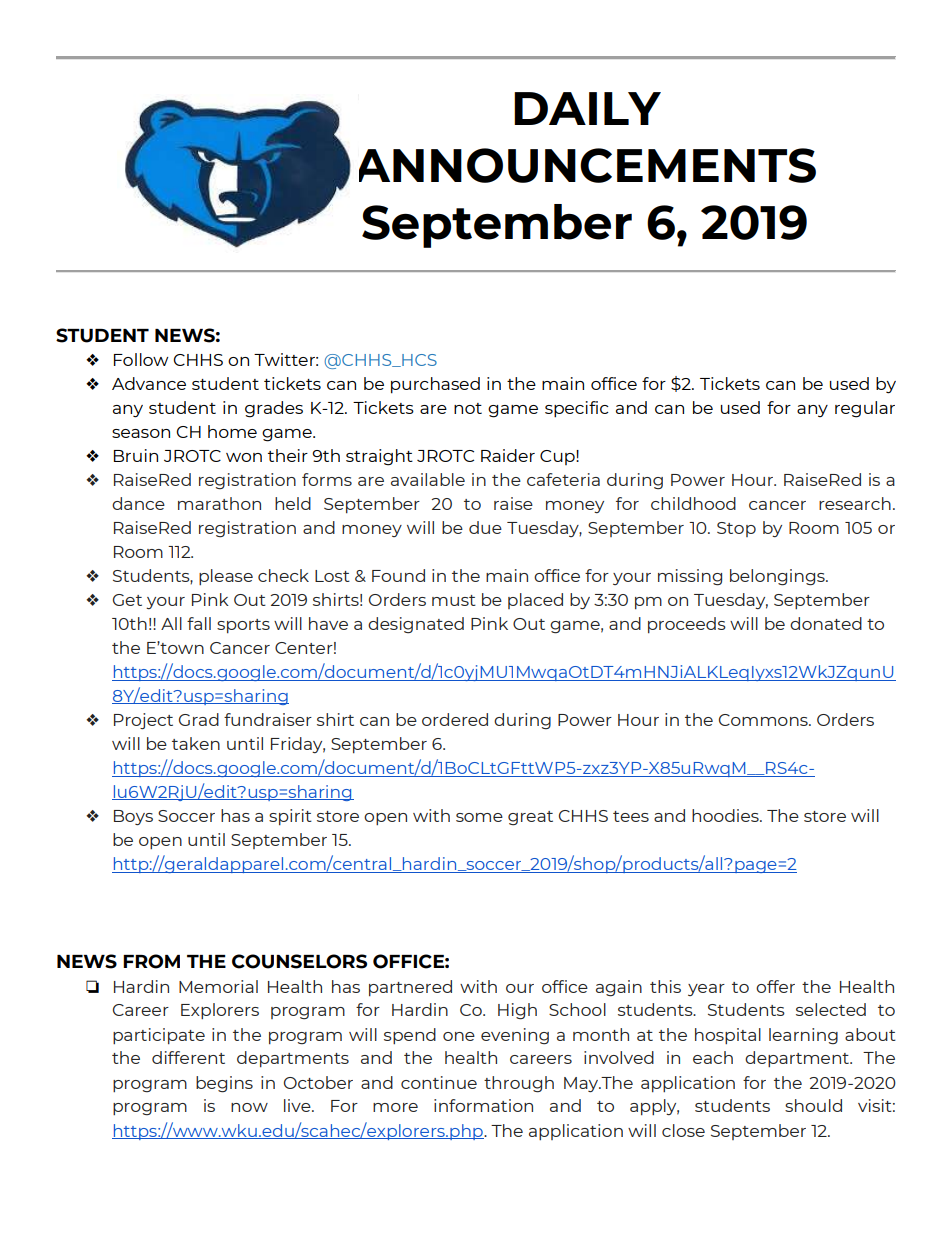 The image size is (952, 1233). Describe the element at coordinates (587, 108) in the screenshot. I see `DAILY` at that location.
